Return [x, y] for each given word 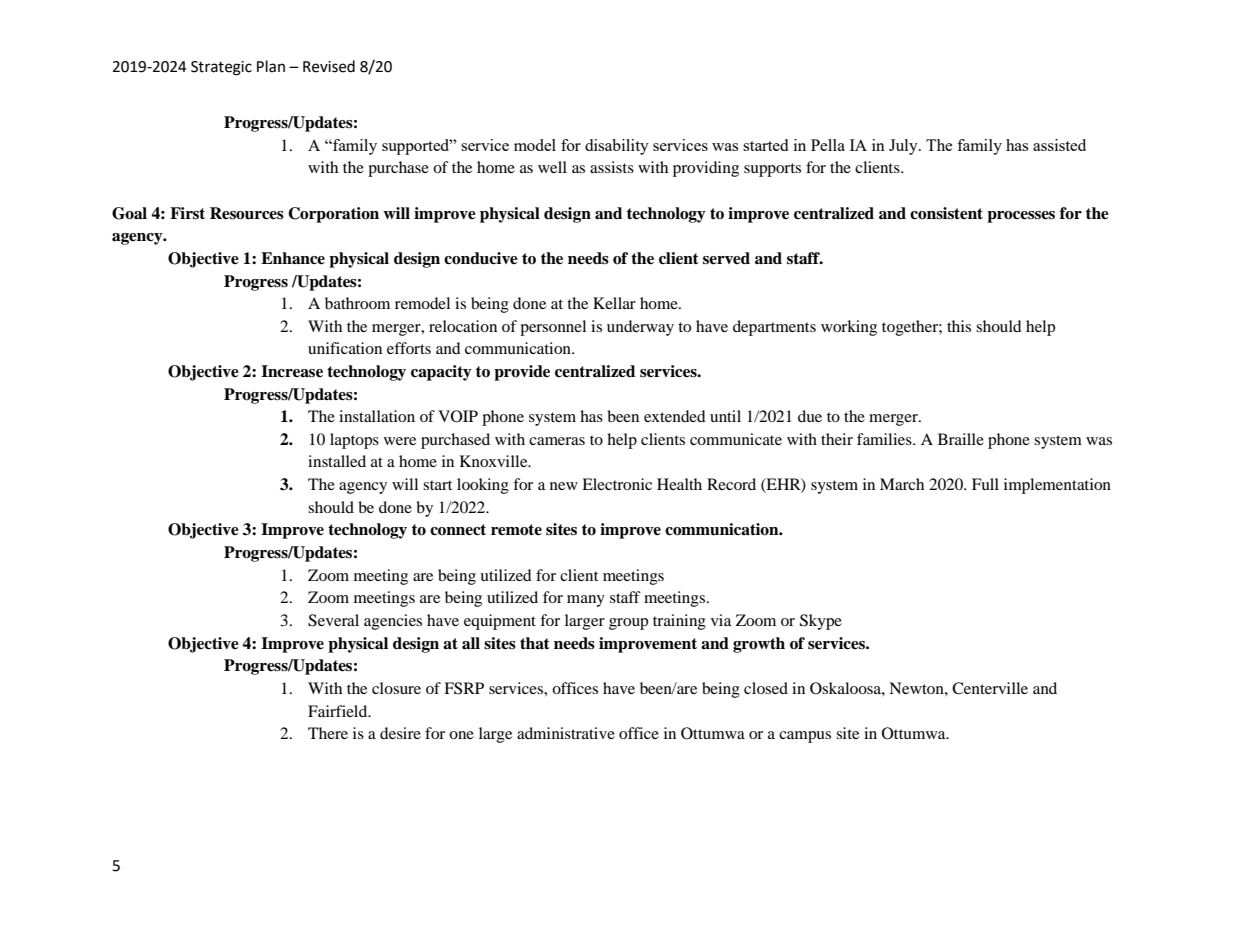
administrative [566, 733]
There [328, 733]
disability [617, 147]
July [904, 147]
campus [805, 737]
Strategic [221, 68]
